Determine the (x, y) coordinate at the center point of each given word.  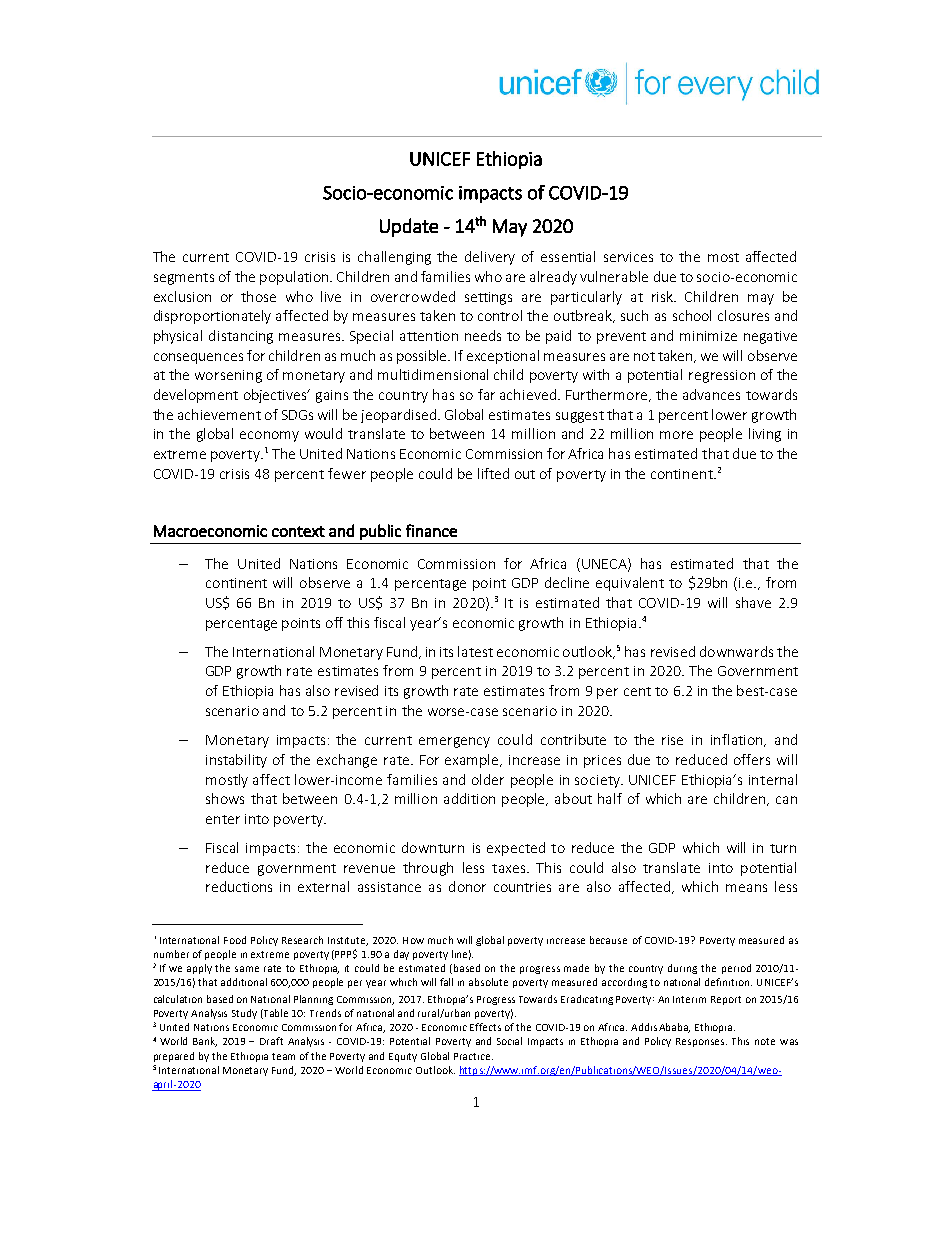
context (298, 531)
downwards (736, 651)
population (295, 278)
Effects (485, 1027)
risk (664, 296)
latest (475, 651)
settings (488, 298)
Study (244, 1014)
